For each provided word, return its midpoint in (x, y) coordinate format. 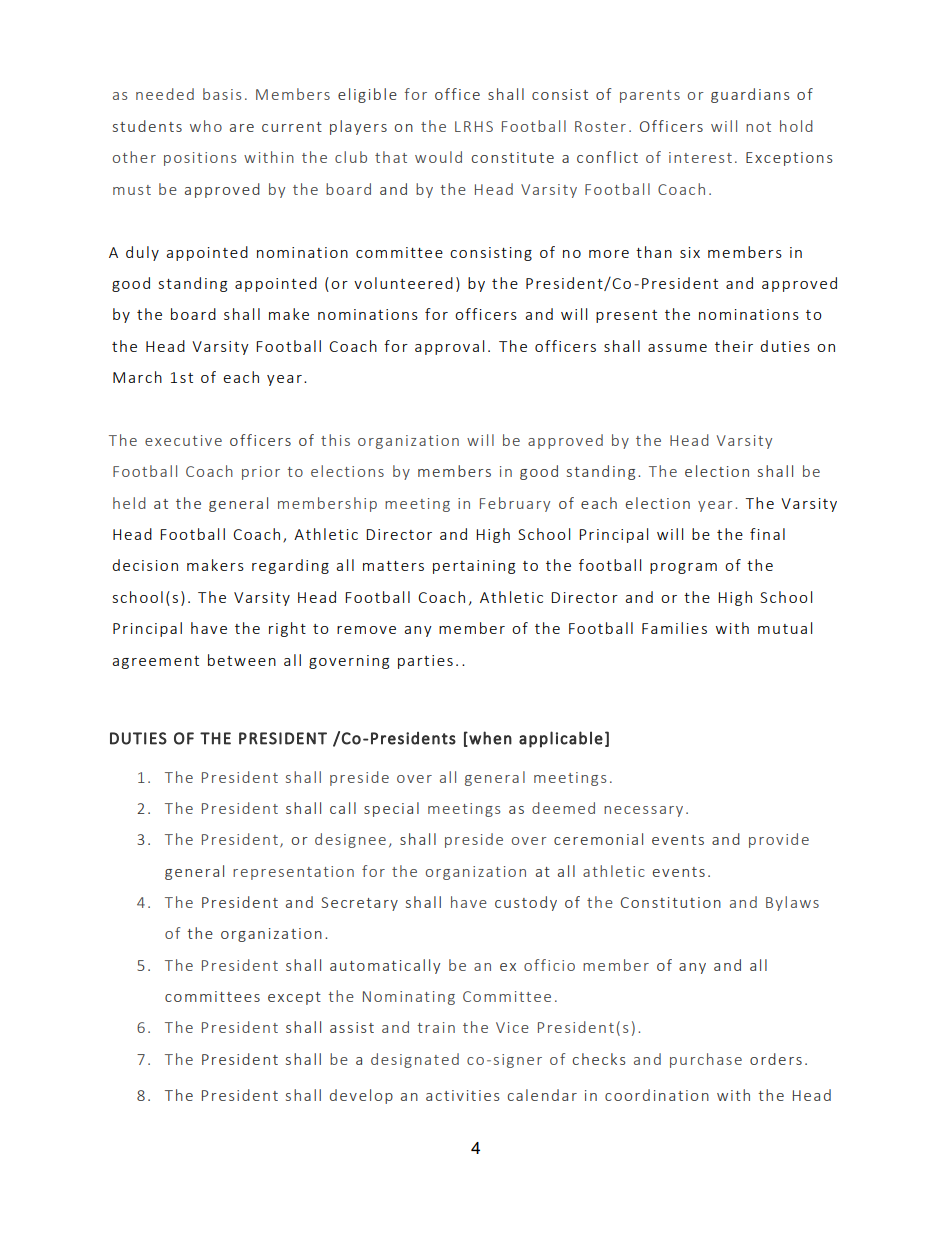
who (206, 126)
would (438, 157)
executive (183, 440)
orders (776, 1059)
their (734, 346)
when (489, 738)
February (515, 504)
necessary (643, 811)
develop (361, 1096)
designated (415, 1060)
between (242, 660)
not (758, 127)
